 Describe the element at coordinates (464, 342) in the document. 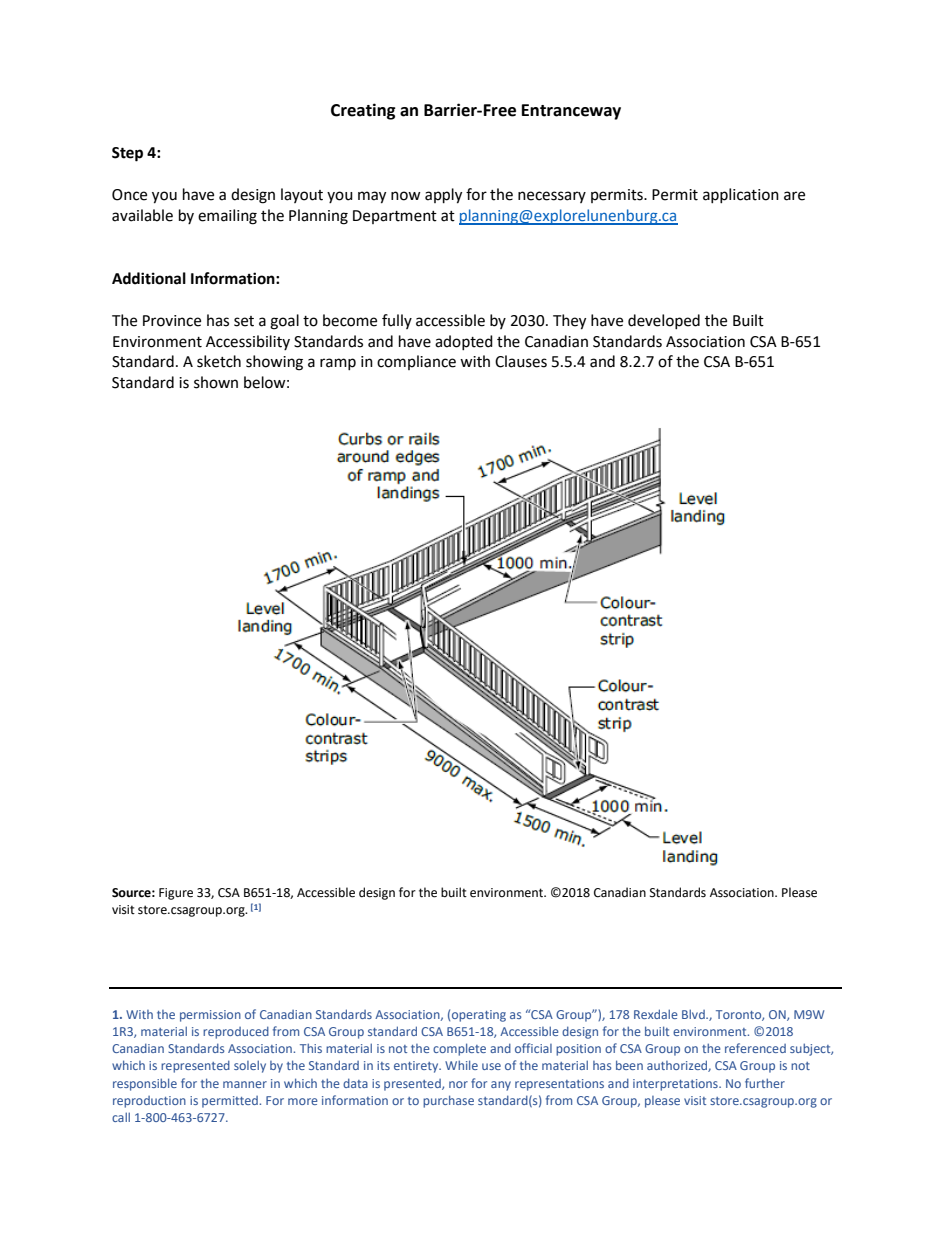

I see `adopted` at that location.
